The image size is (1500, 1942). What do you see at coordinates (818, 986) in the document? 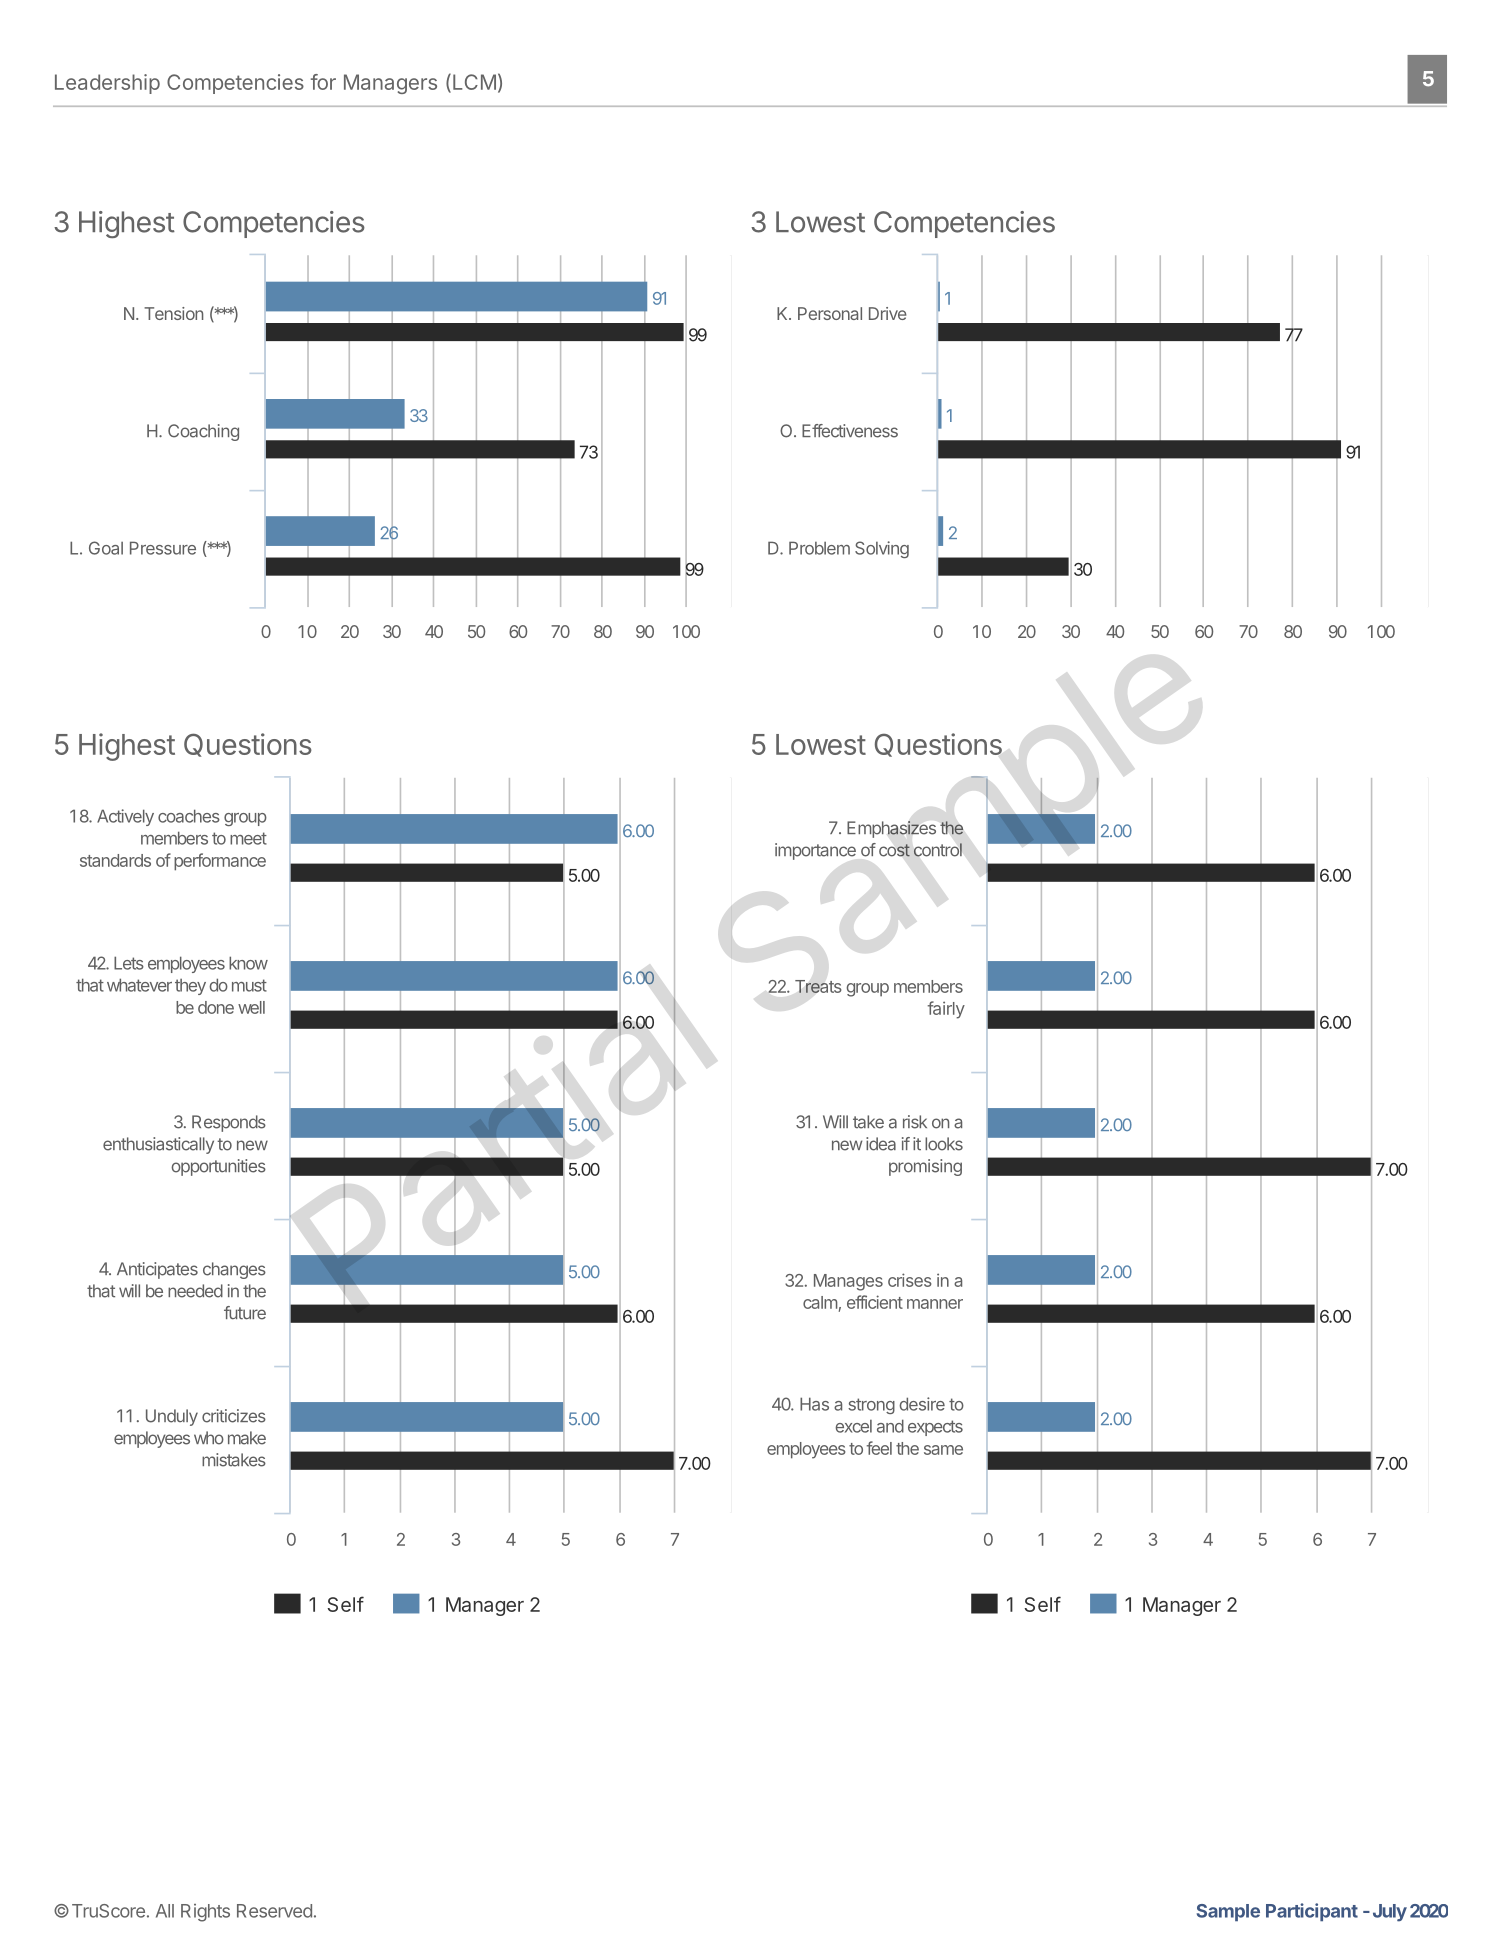
I see `Treats` at bounding box center [818, 986].
